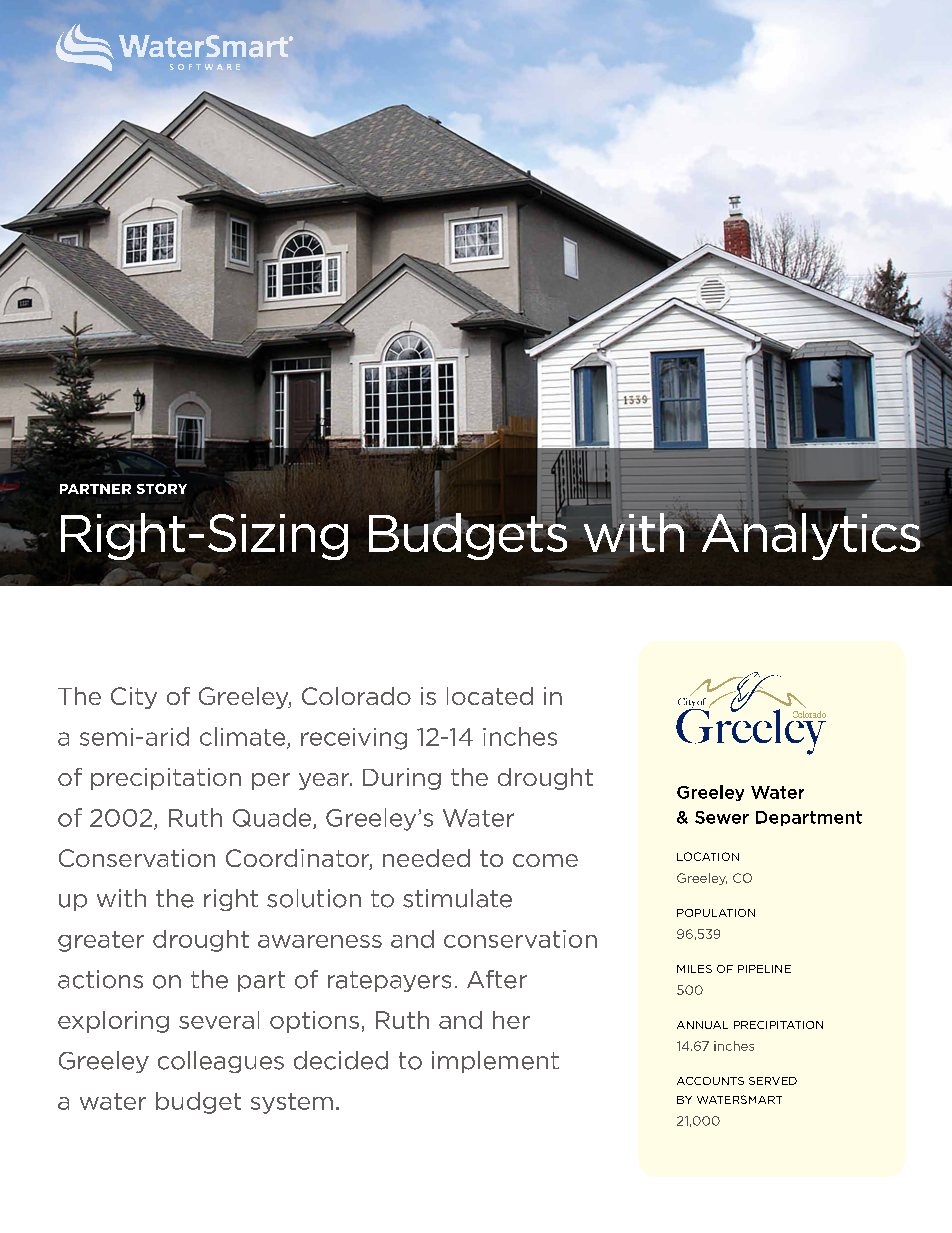  What do you see at coordinates (162, 488) in the screenshot?
I see `STORY` at bounding box center [162, 488].
